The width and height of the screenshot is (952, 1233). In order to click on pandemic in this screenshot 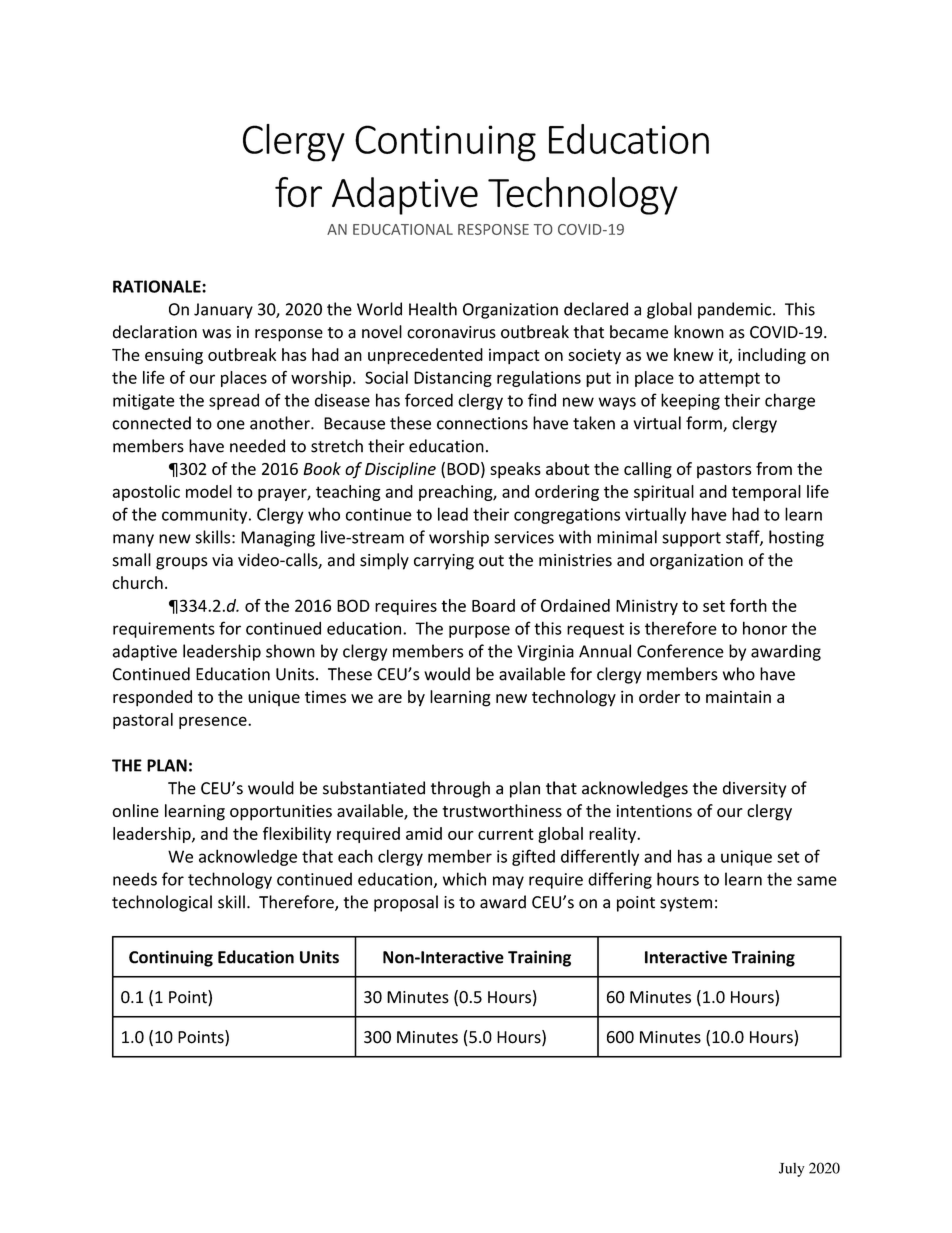, I will do `click(736, 310)`.
